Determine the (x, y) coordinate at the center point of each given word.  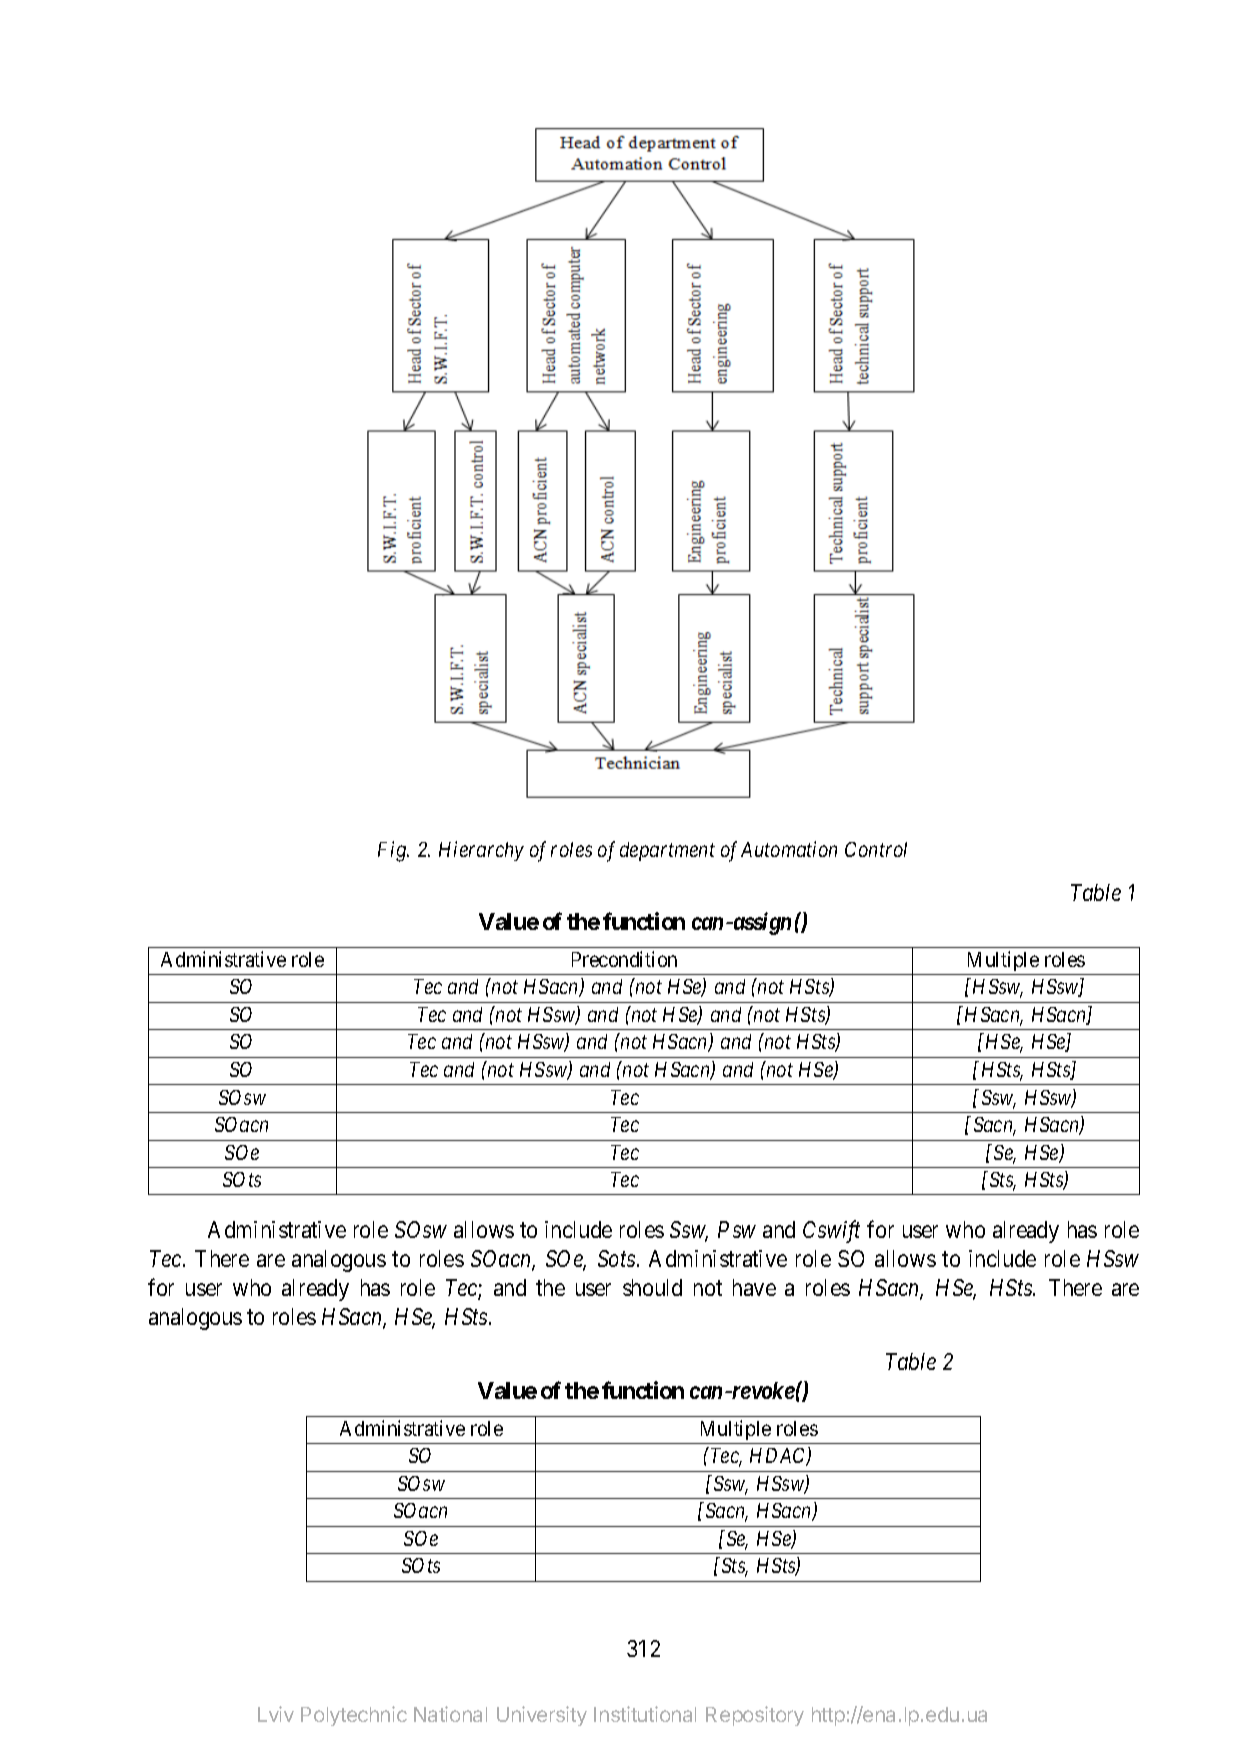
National (450, 1714)
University (542, 1716)
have (754, 1287)
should (652, 1287)
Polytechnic (354, 1716)
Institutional (645, 1714)
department (667, 851)
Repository (755, 1716)
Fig (393, 851)
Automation (789, 849)
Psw (737, 1229)
